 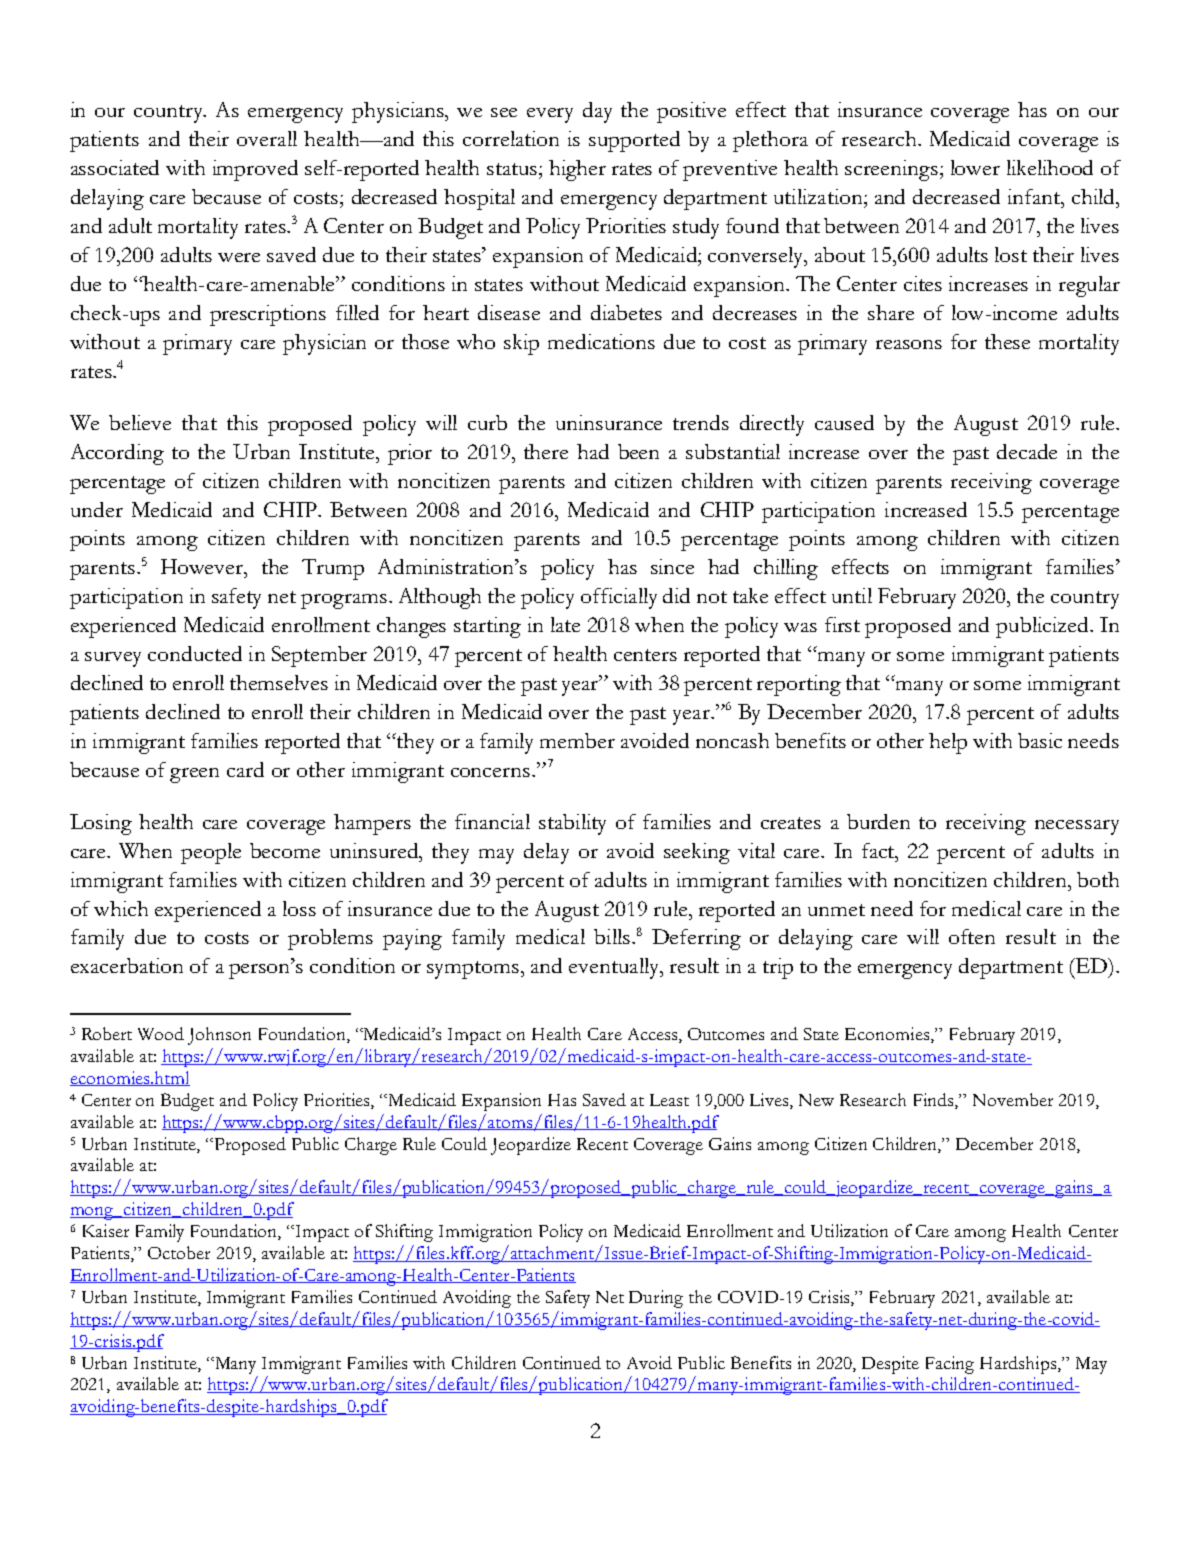 What do you see at coordinates (179, 1252) in the image?
I see `October` at bounding box center [179, 1252].
